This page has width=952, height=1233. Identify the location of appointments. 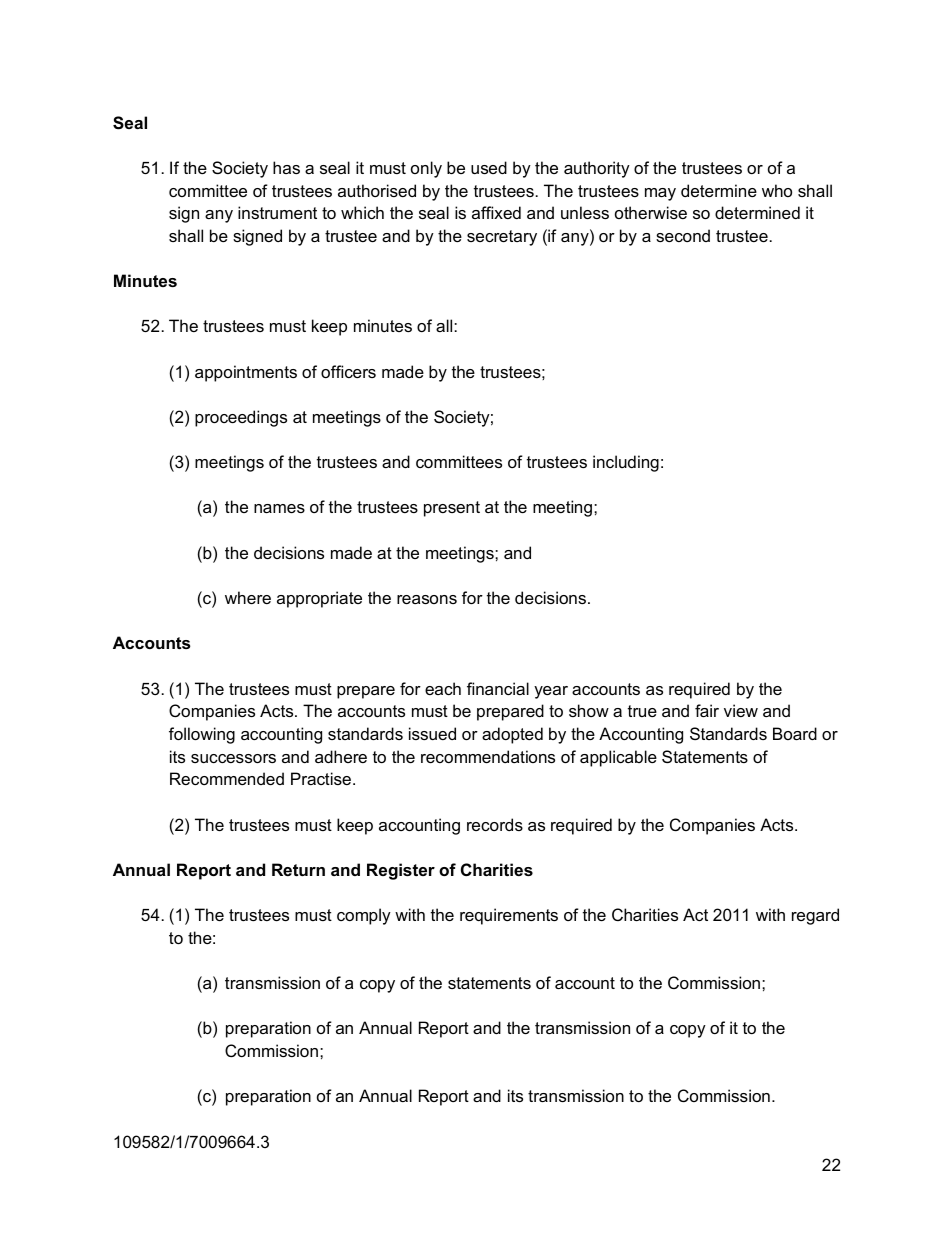
(246, 373).
